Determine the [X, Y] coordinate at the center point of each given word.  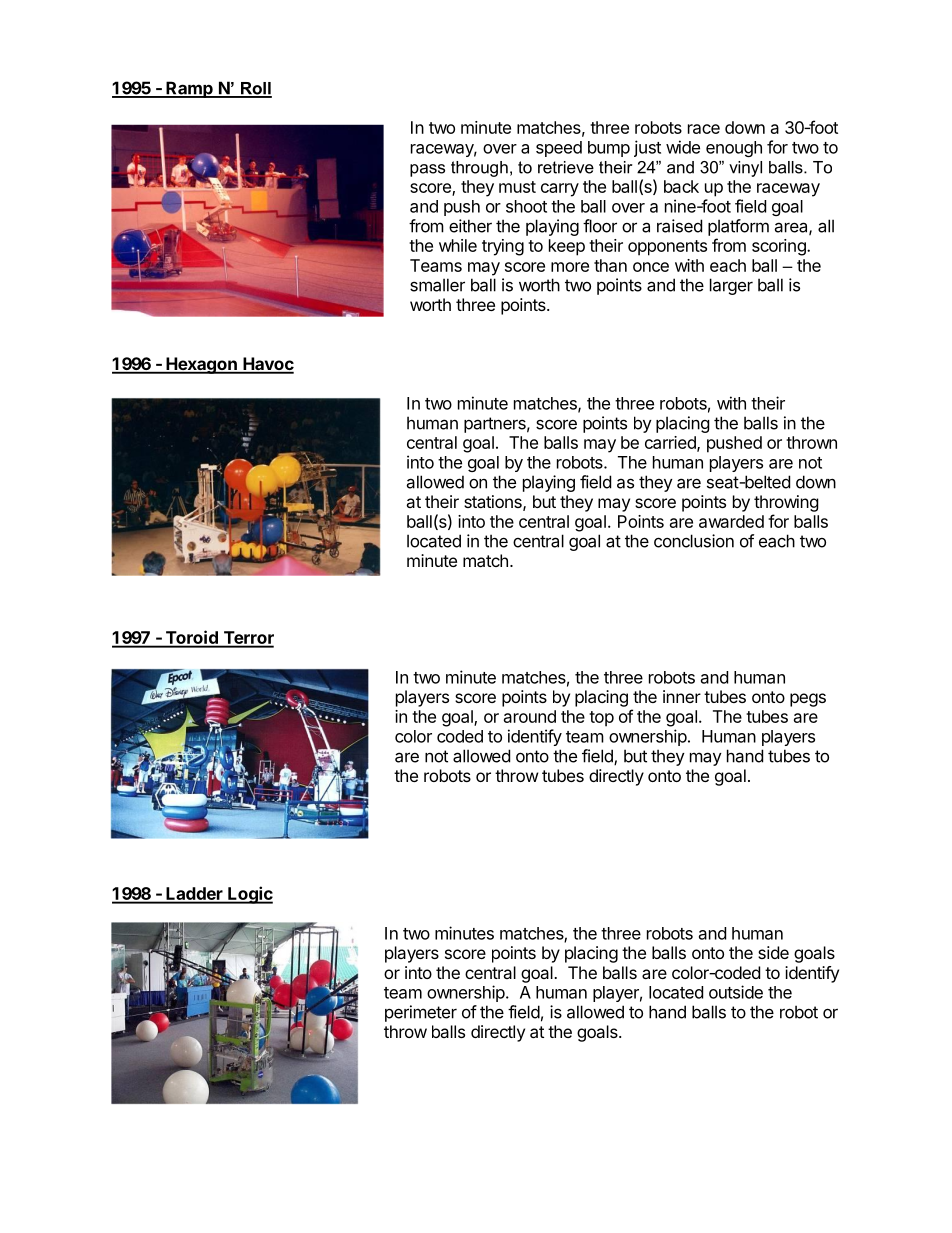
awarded [731, 521]
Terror [247, 639]
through [479, 169]
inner [682, 696]
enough [734, 149]
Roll [255, 89]
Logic [249, 895]
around [530, 716]
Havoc [267, 365]
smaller [437, 285]
